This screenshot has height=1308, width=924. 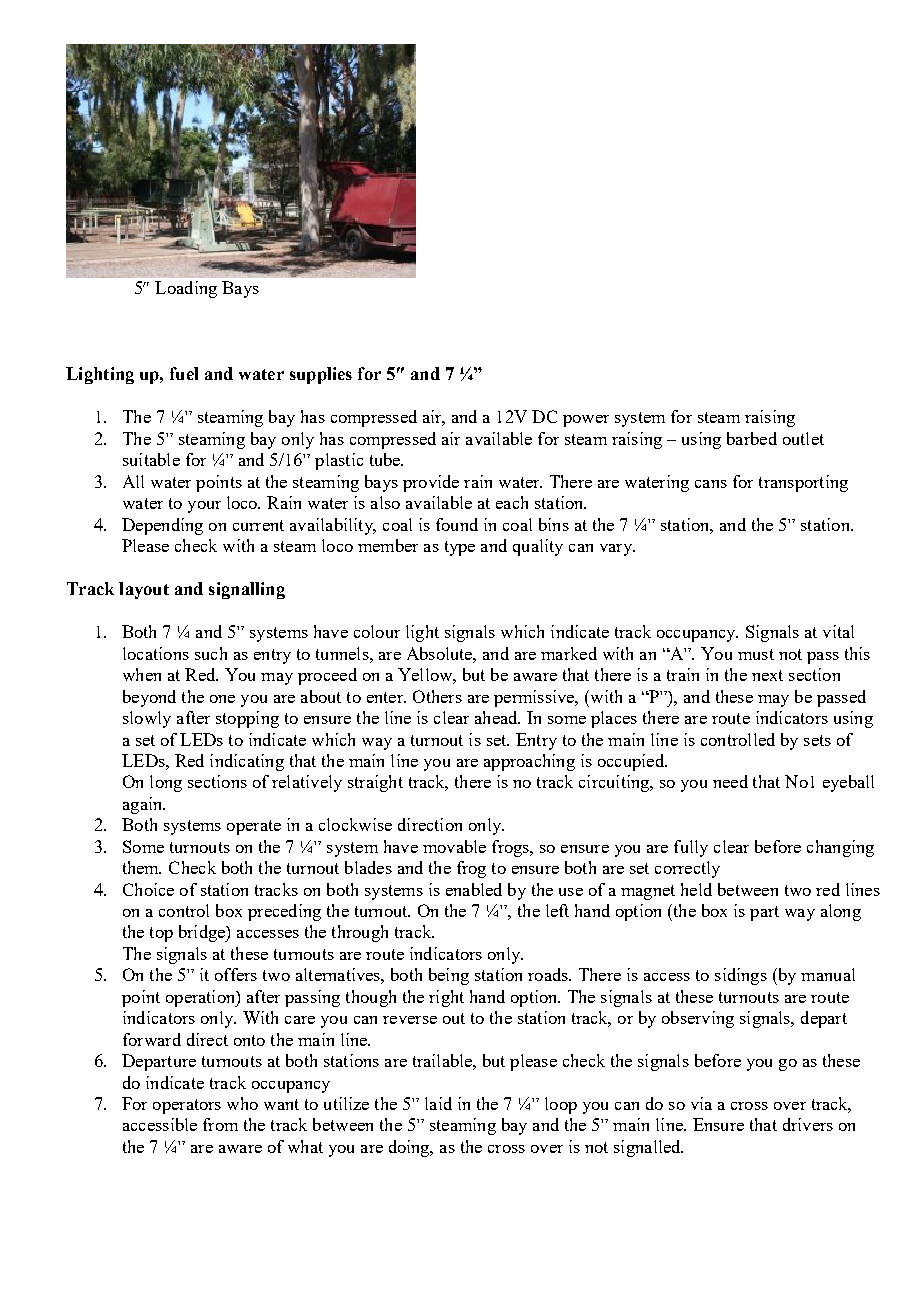 What do you see at coordinates (247, 719) in the screenshot?
I see `stopping` at bounding box center [247, 719].
